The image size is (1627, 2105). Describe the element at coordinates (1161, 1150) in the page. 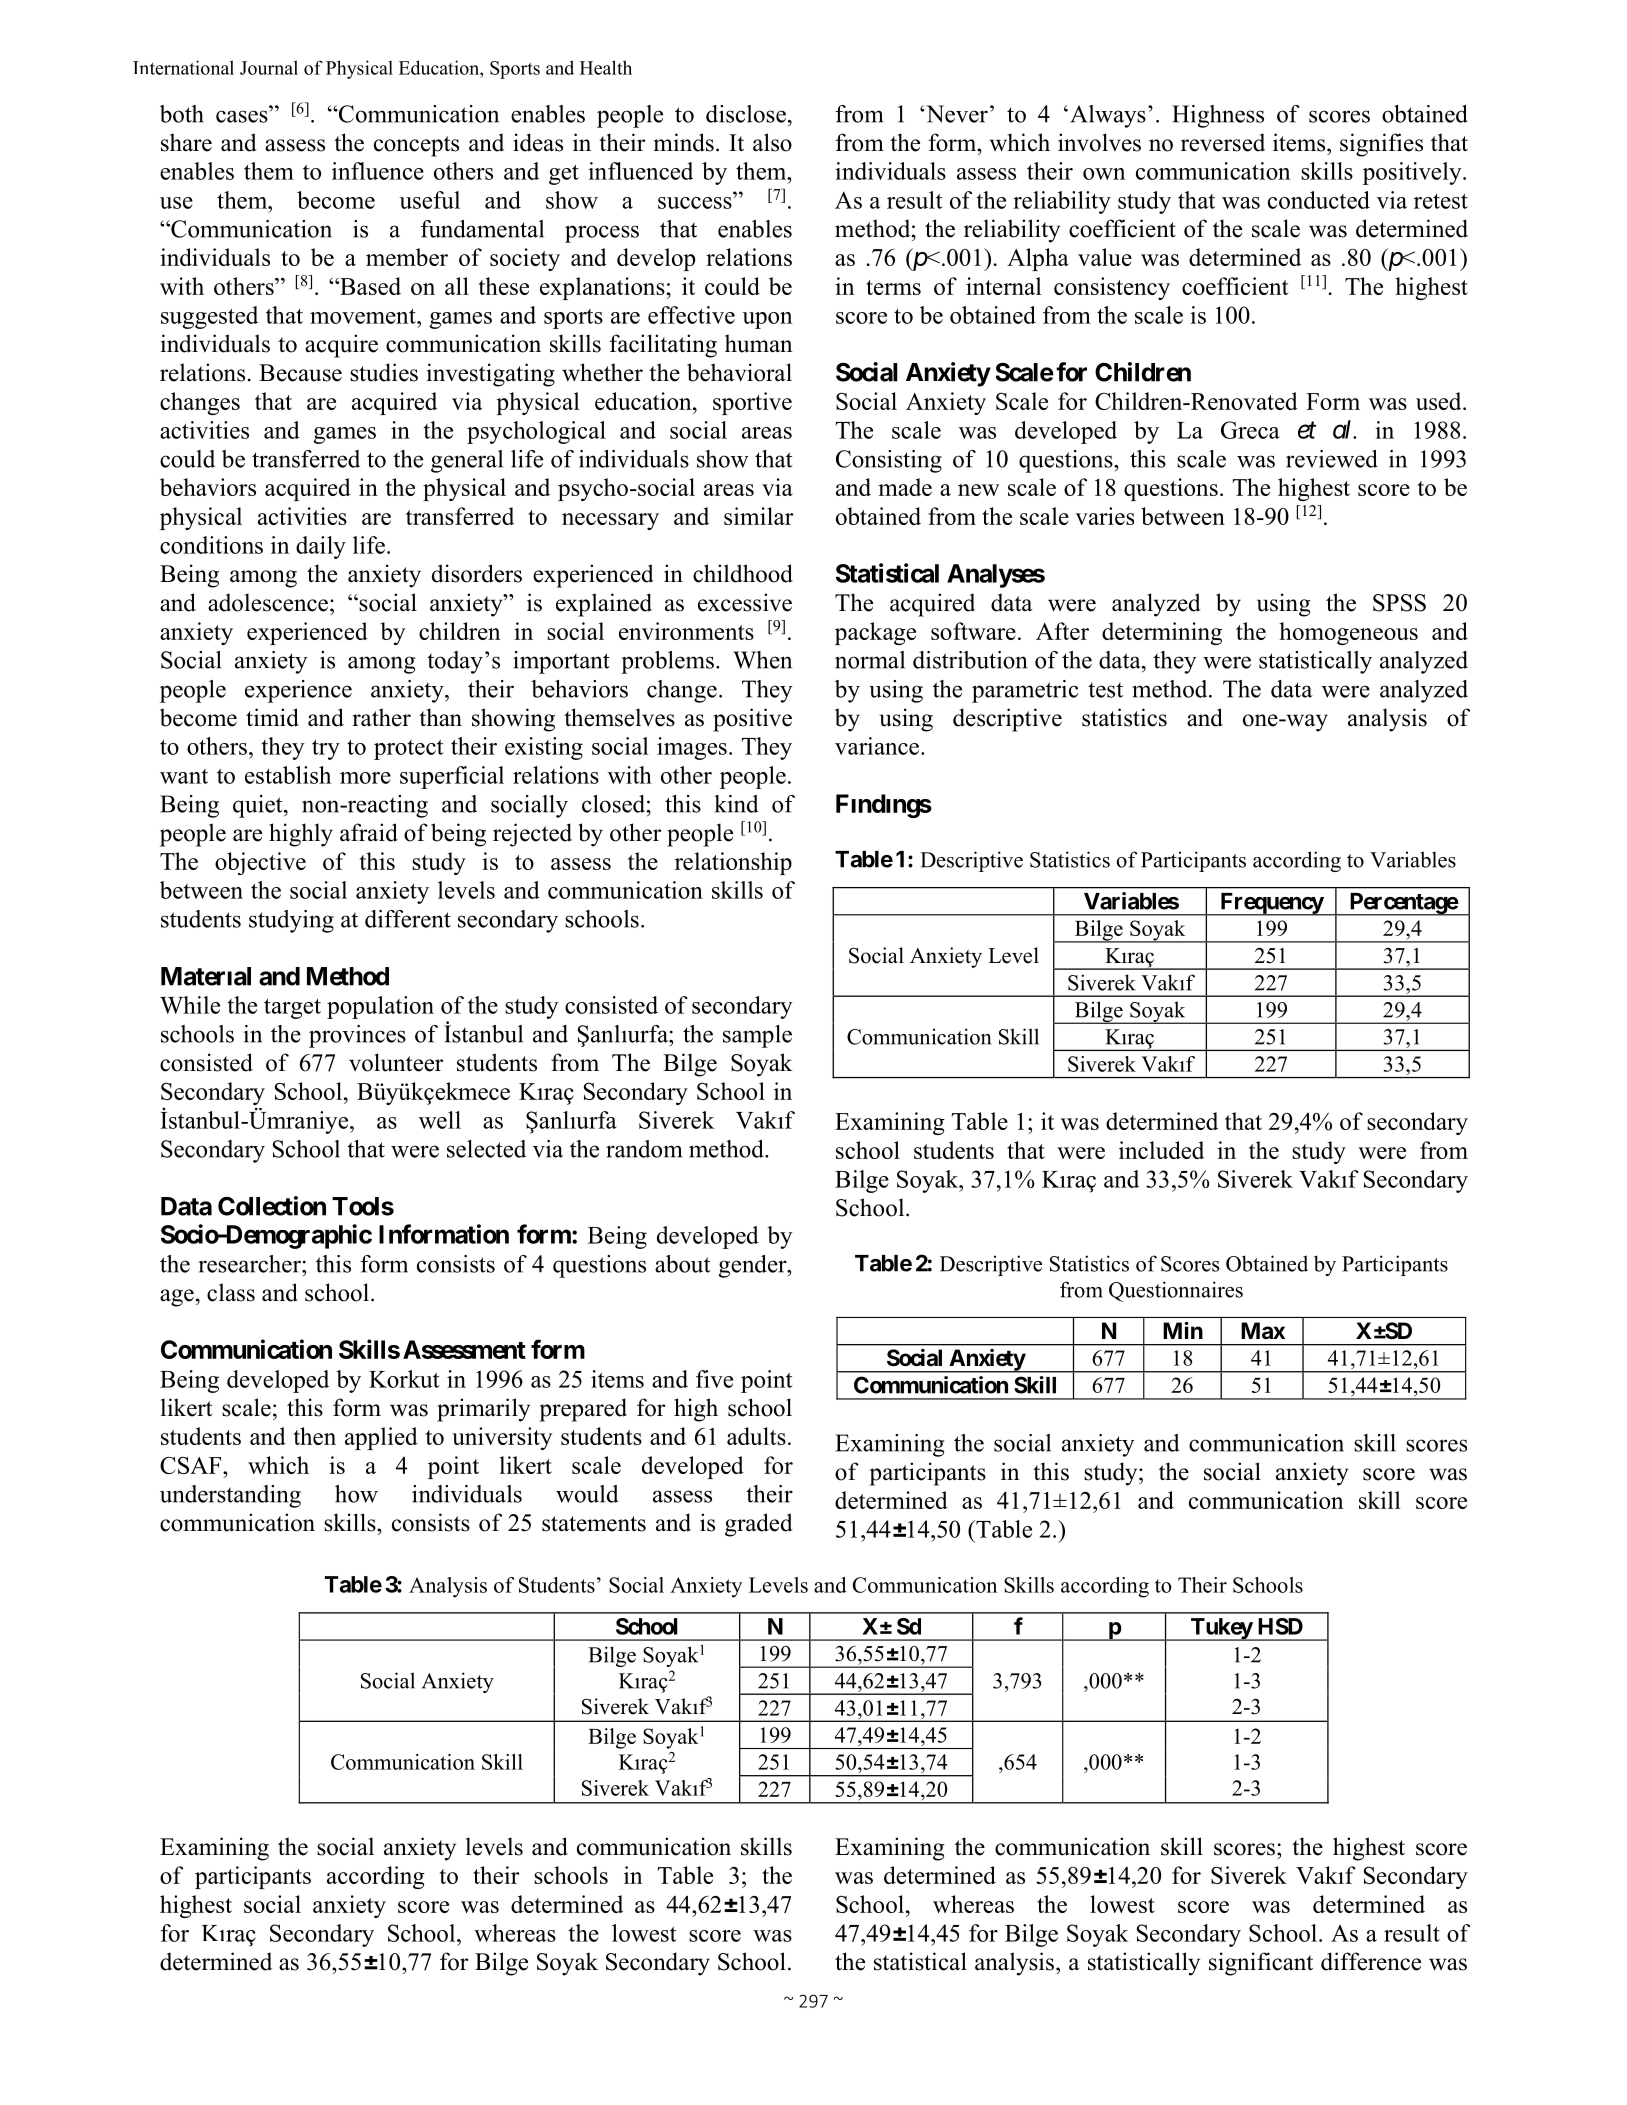

I see `included` at that location.
